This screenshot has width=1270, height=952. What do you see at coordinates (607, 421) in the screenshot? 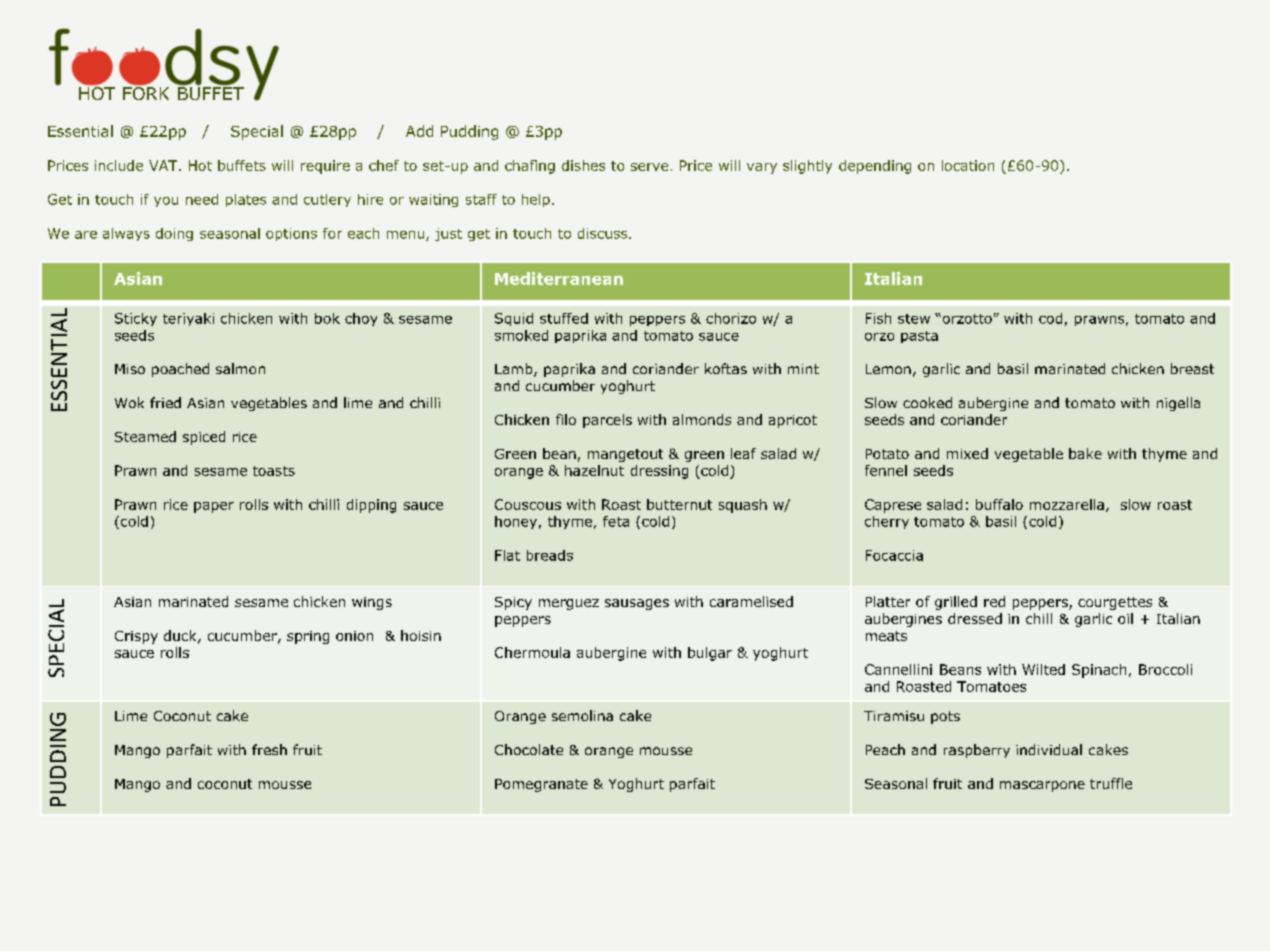
I see `parcels` at bounding box center [607, 421].
